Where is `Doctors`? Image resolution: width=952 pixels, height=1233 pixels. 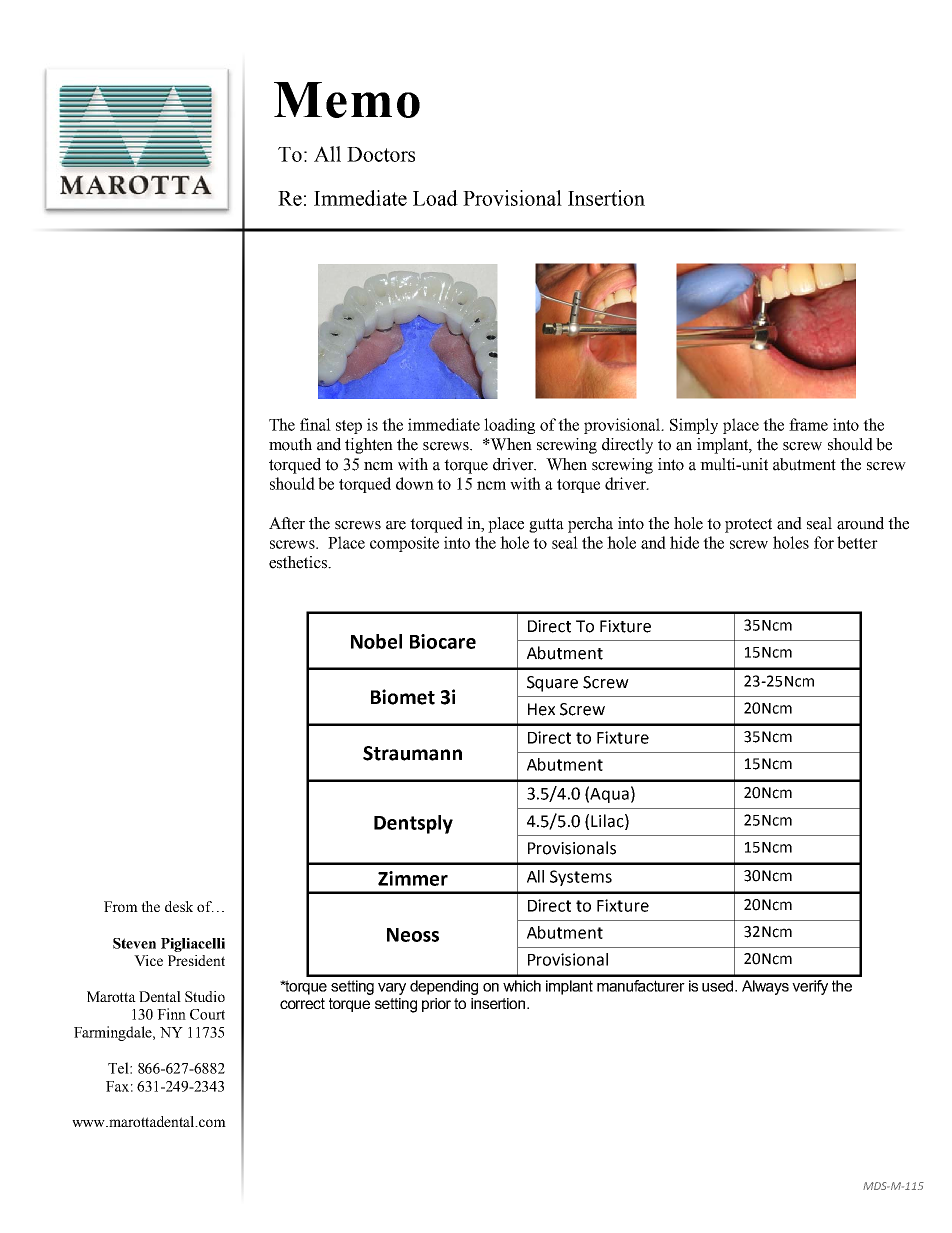 Doctors is located at coordinates (381, 154).
